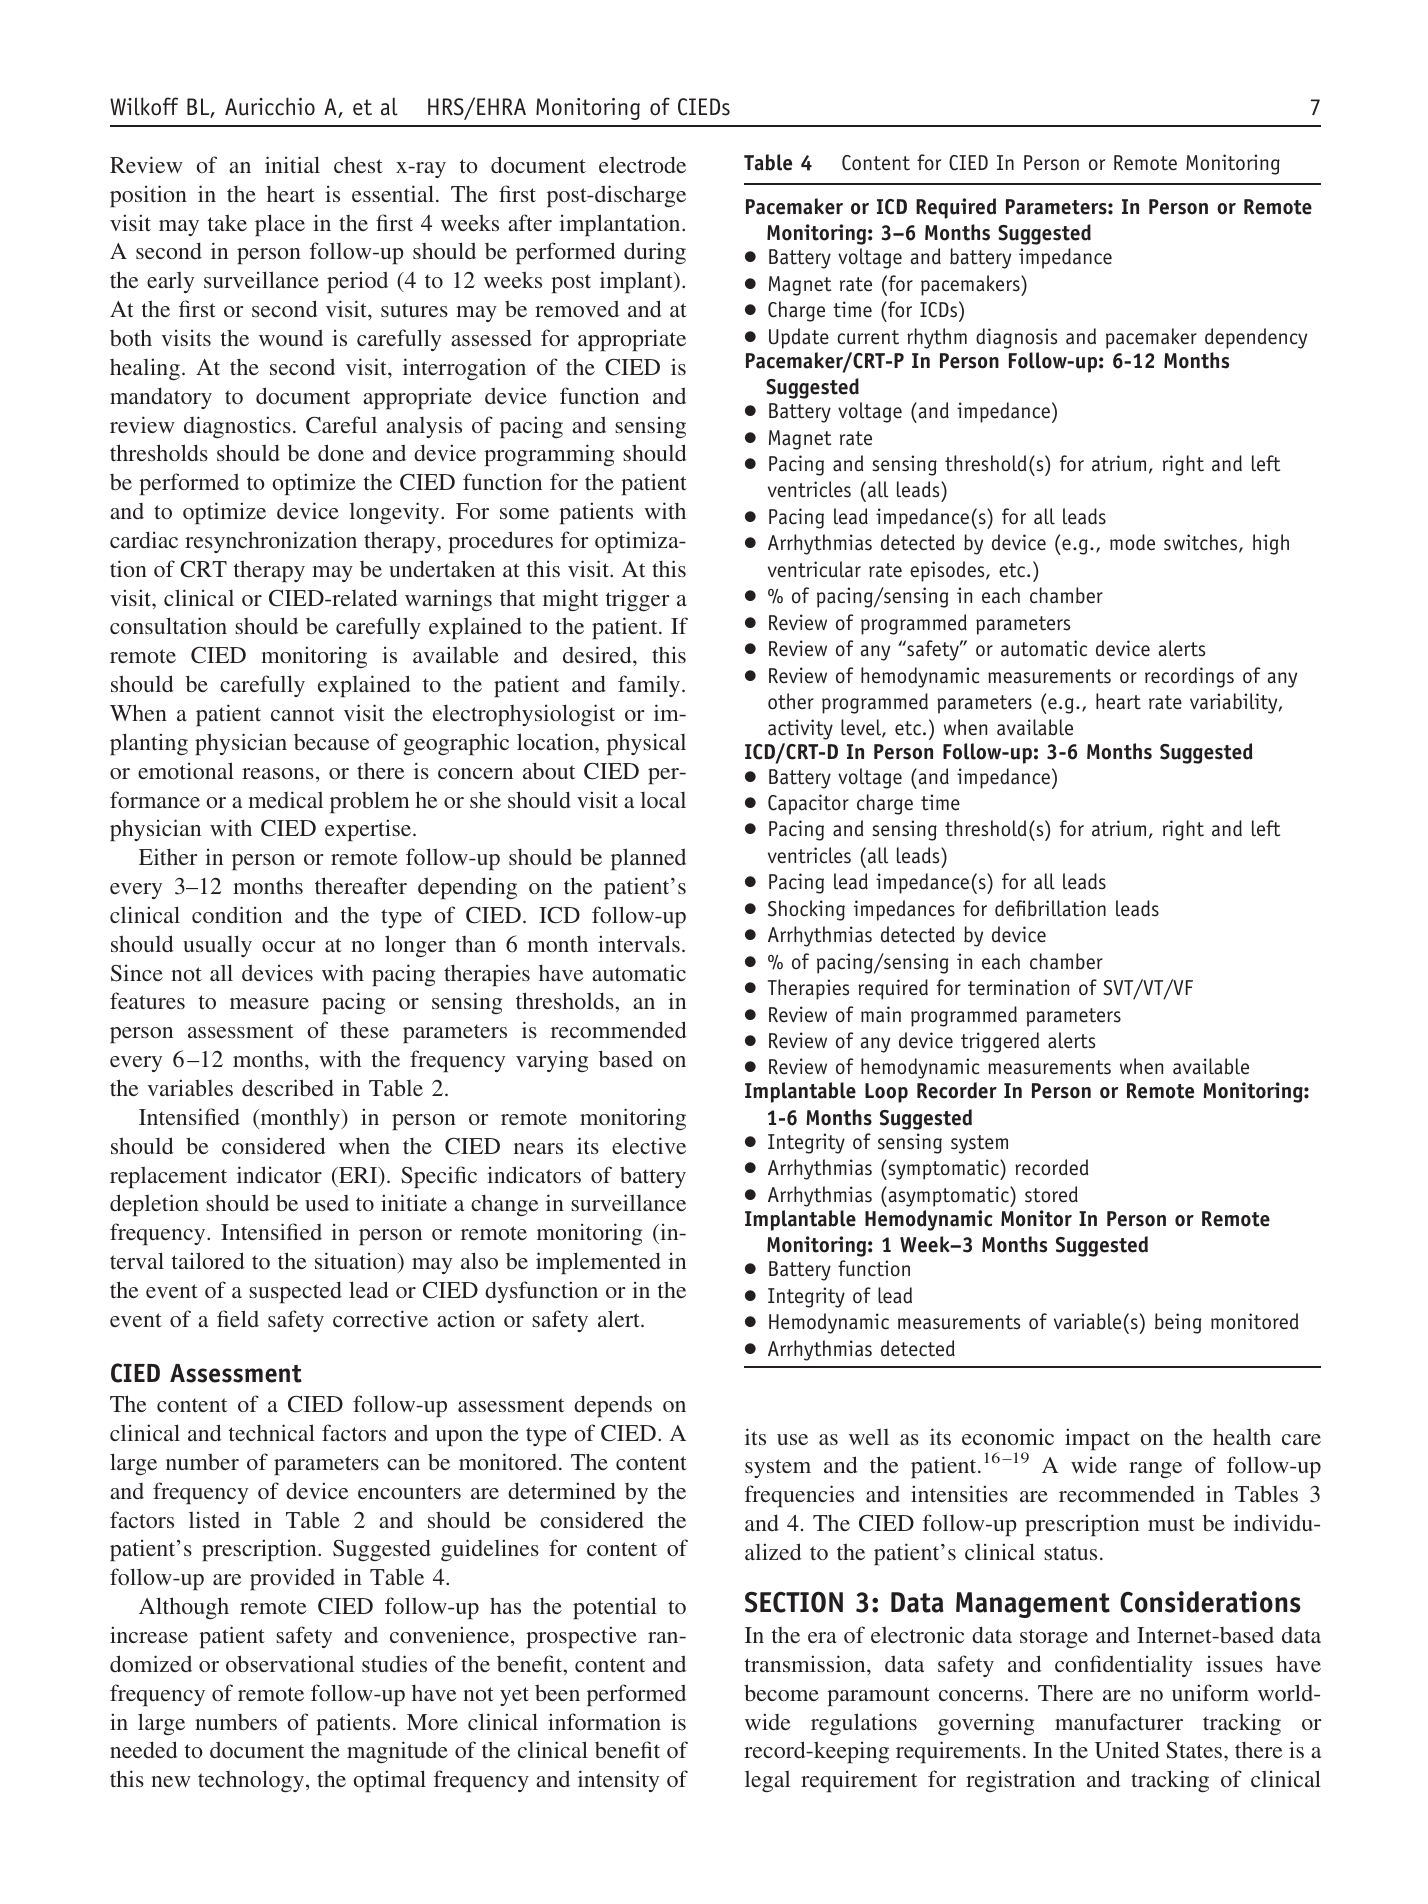 Image resolution: width=1428 pixels, height=1904 pixels. Describe the element at coordinates (1016, 338) in the page. I see `diagnosis` at that location.
